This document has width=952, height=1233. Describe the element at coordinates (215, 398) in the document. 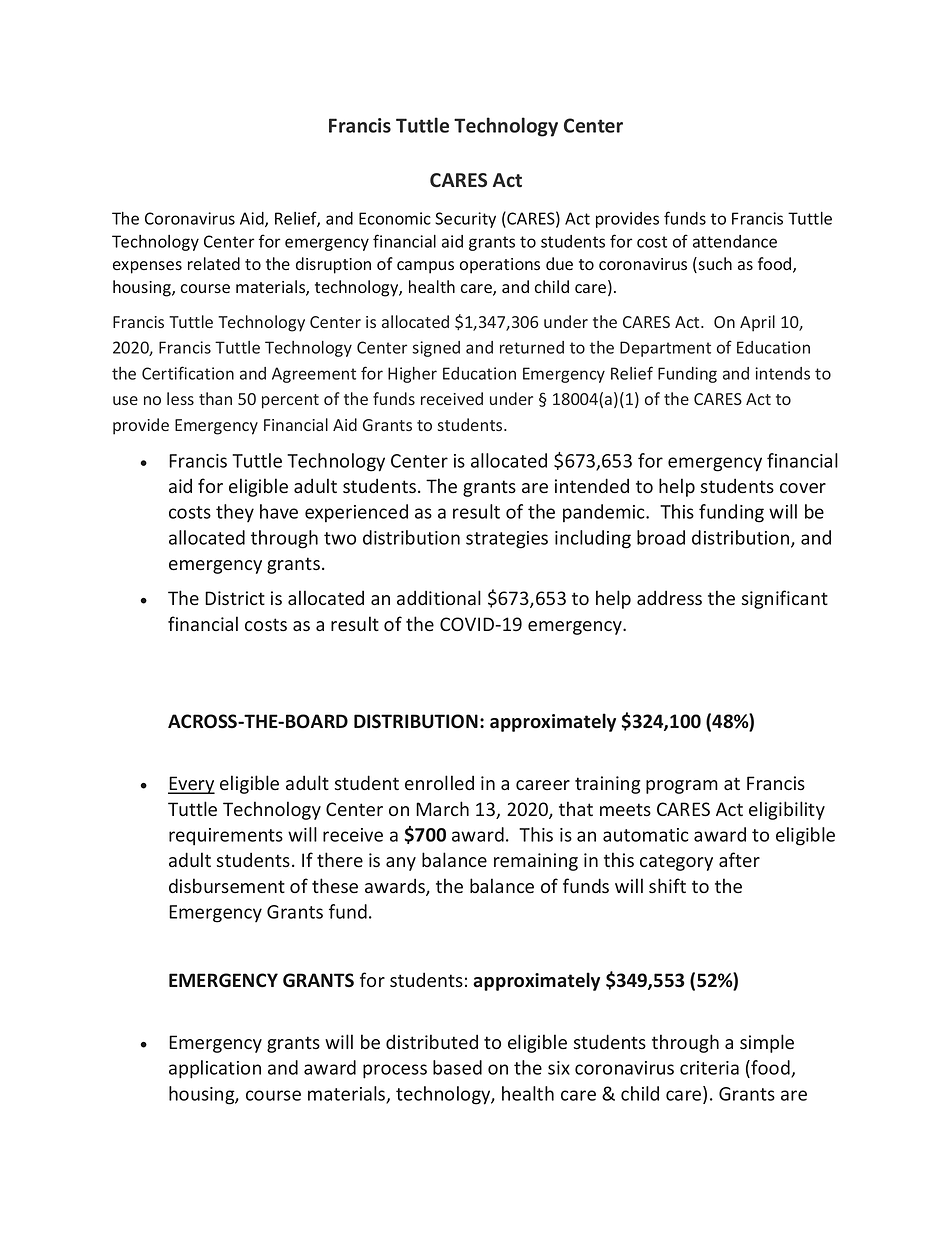

I see `than` at that location.
